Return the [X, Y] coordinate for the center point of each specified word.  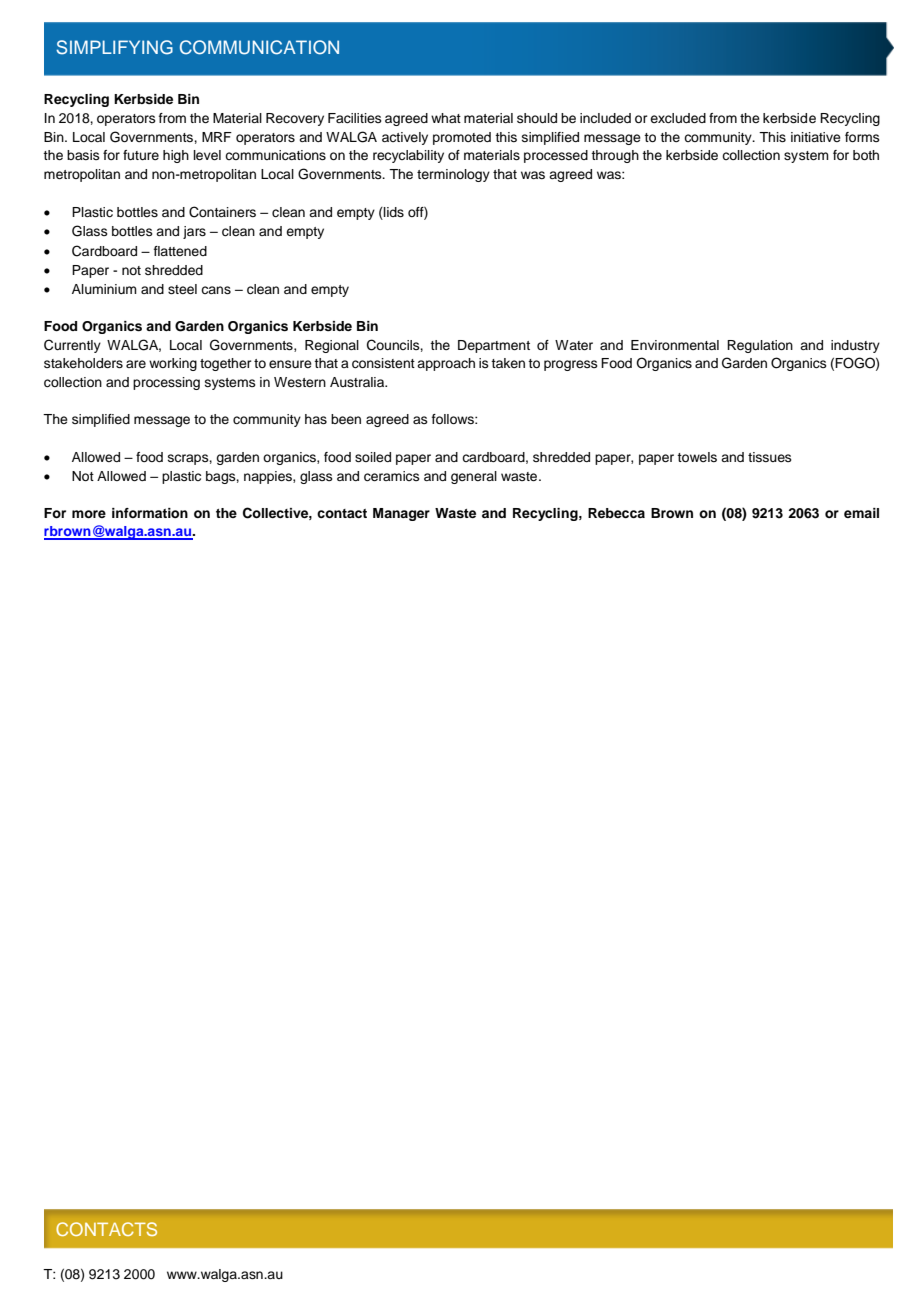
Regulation [760, 346]
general [474, 477]
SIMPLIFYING [114, 47]
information [150, 513]
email [861, 513]
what [446, 118]
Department [494, 346]
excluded [678, 118]
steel [182, 289]
